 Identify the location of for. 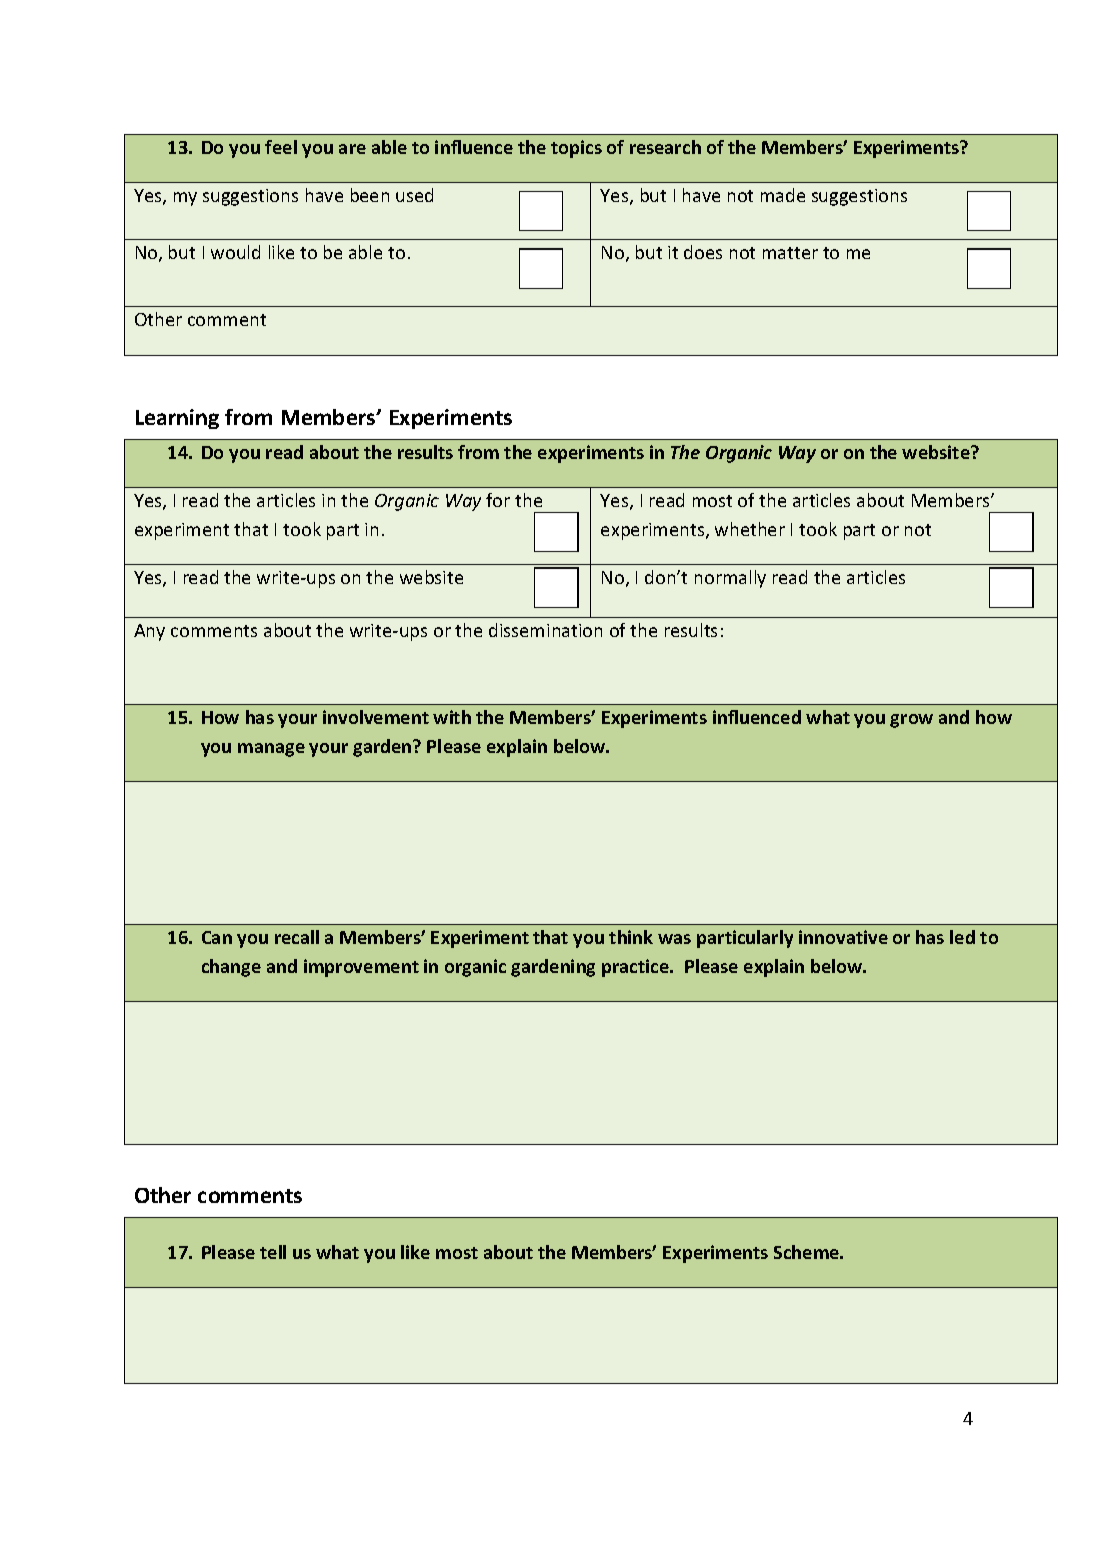
(498, 500).
